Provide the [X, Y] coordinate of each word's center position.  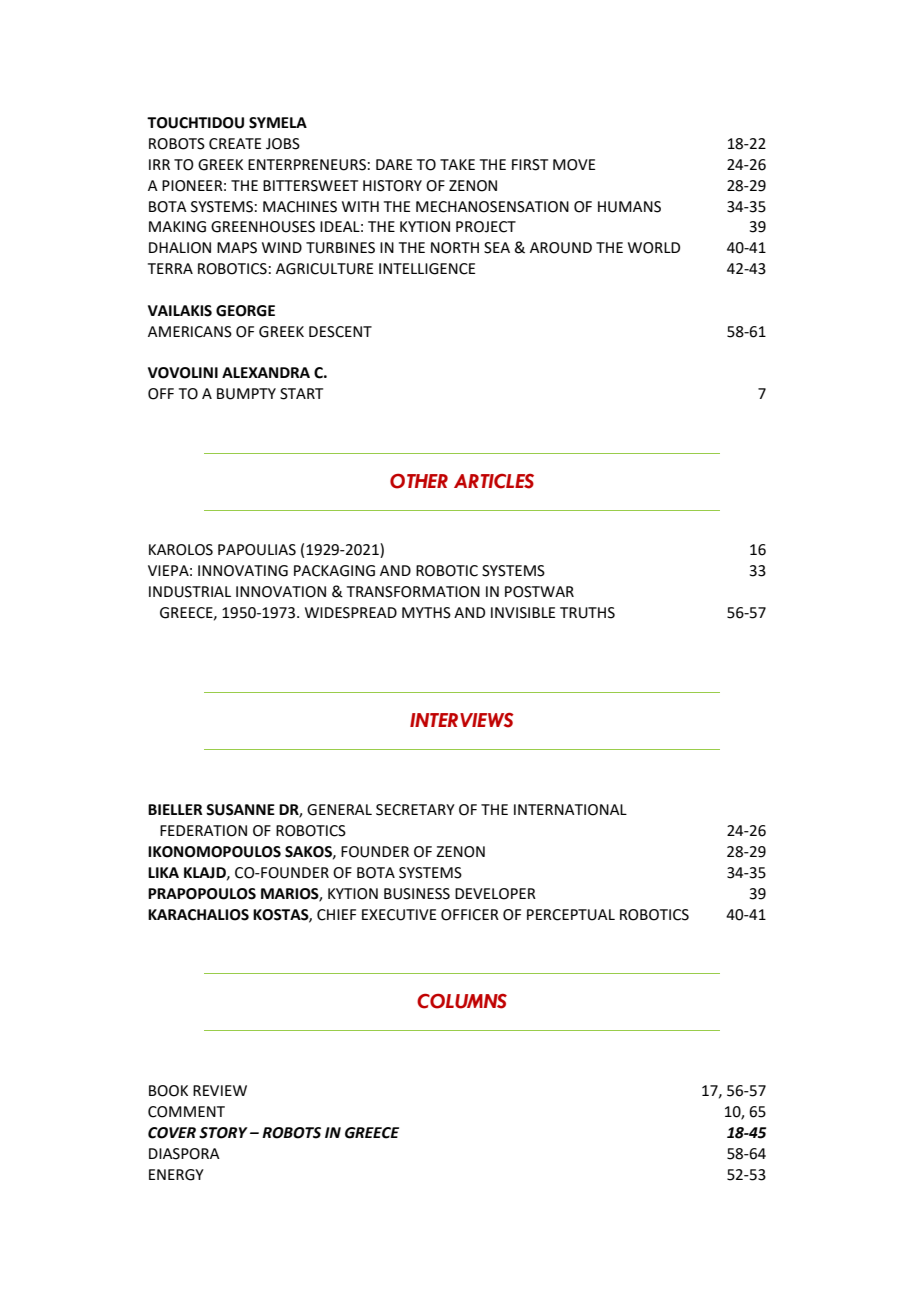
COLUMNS [462, 1001]
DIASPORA [184, 1154]
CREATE [235, 144]
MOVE [574, 165]
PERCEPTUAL [571, 915]
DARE [394, 164]
